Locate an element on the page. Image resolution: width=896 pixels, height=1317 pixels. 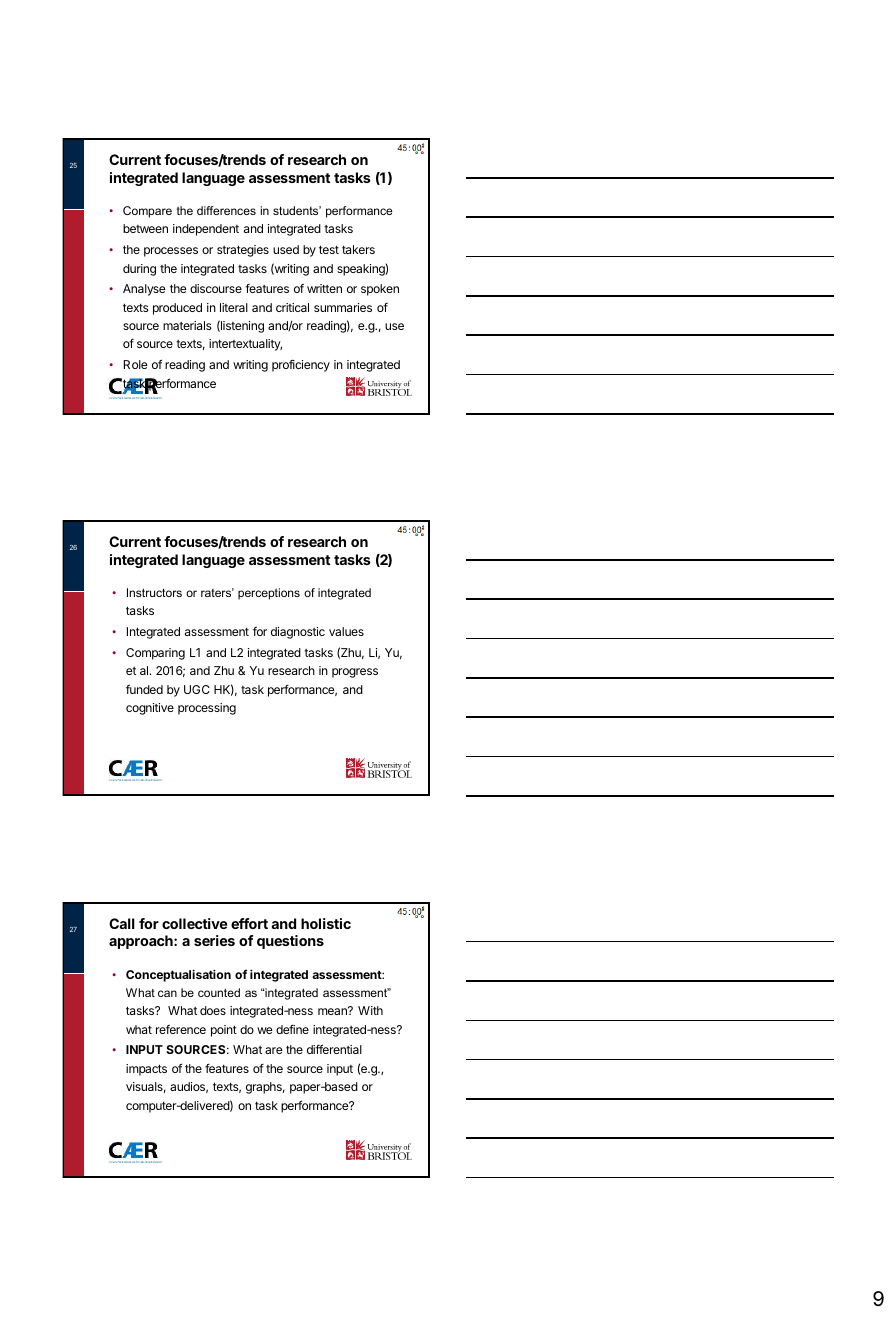
perceptions is located at coordinates (269, 594).
